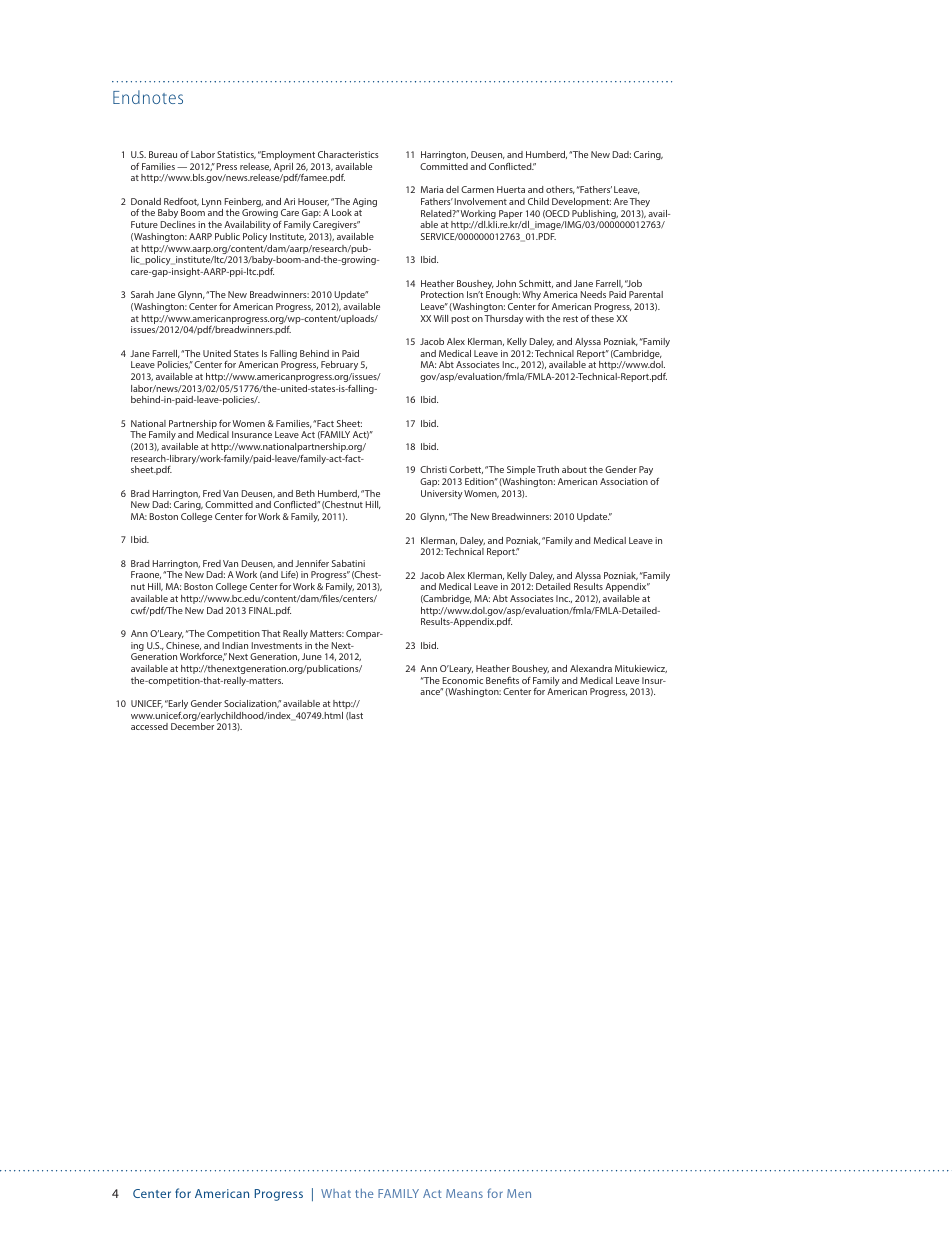 Image resolution: width=952 pixels, height=1233 pixels. Describe the element at coordinates (183, 646) in the image. I see `Chinese` at that location.
